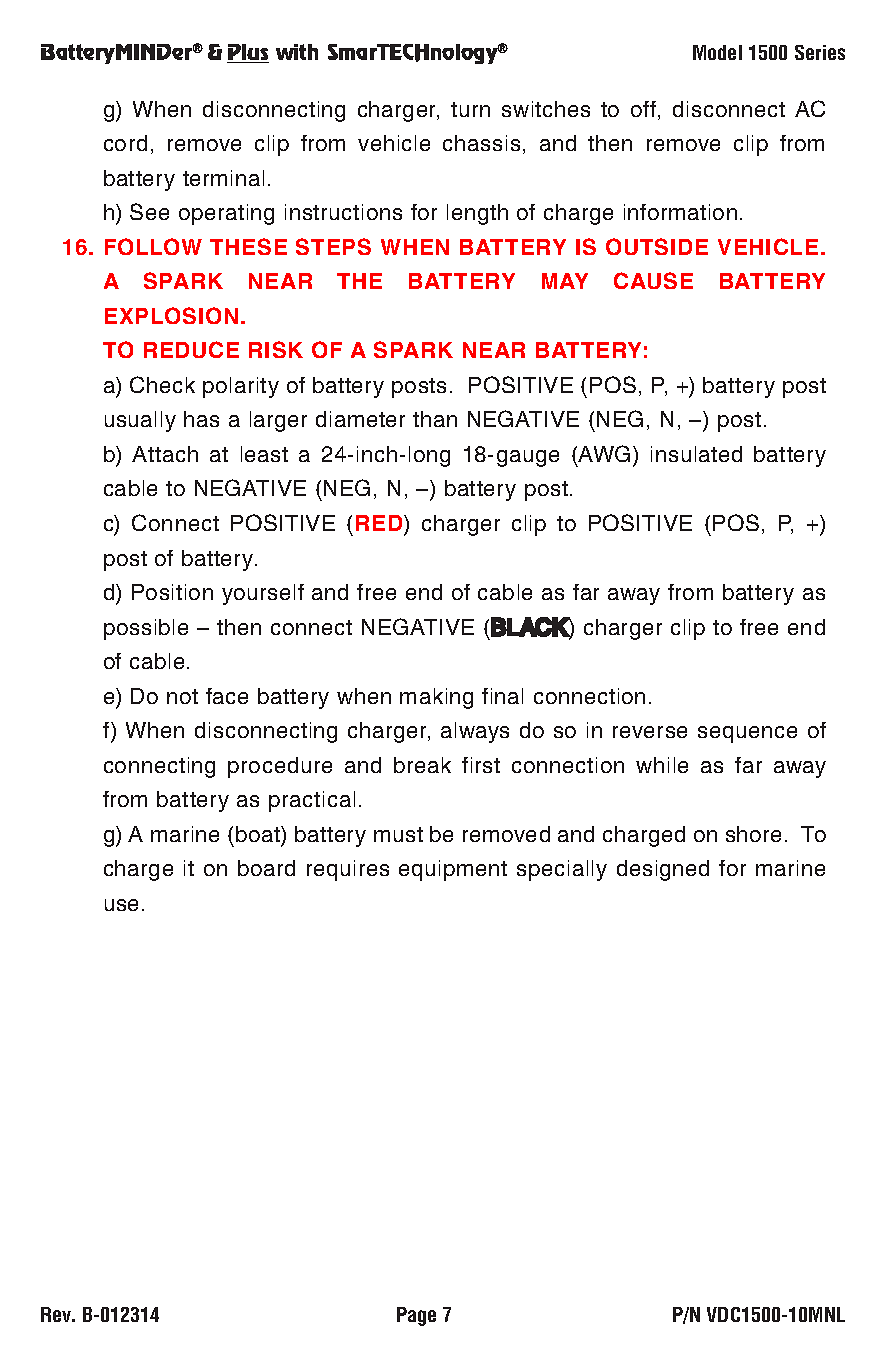 The height and width of the screenshot is (1372, 887). What do you see at coordinates (747, 734) in the screenshot?
I see `sequence` at bounding box center [747, 734].
